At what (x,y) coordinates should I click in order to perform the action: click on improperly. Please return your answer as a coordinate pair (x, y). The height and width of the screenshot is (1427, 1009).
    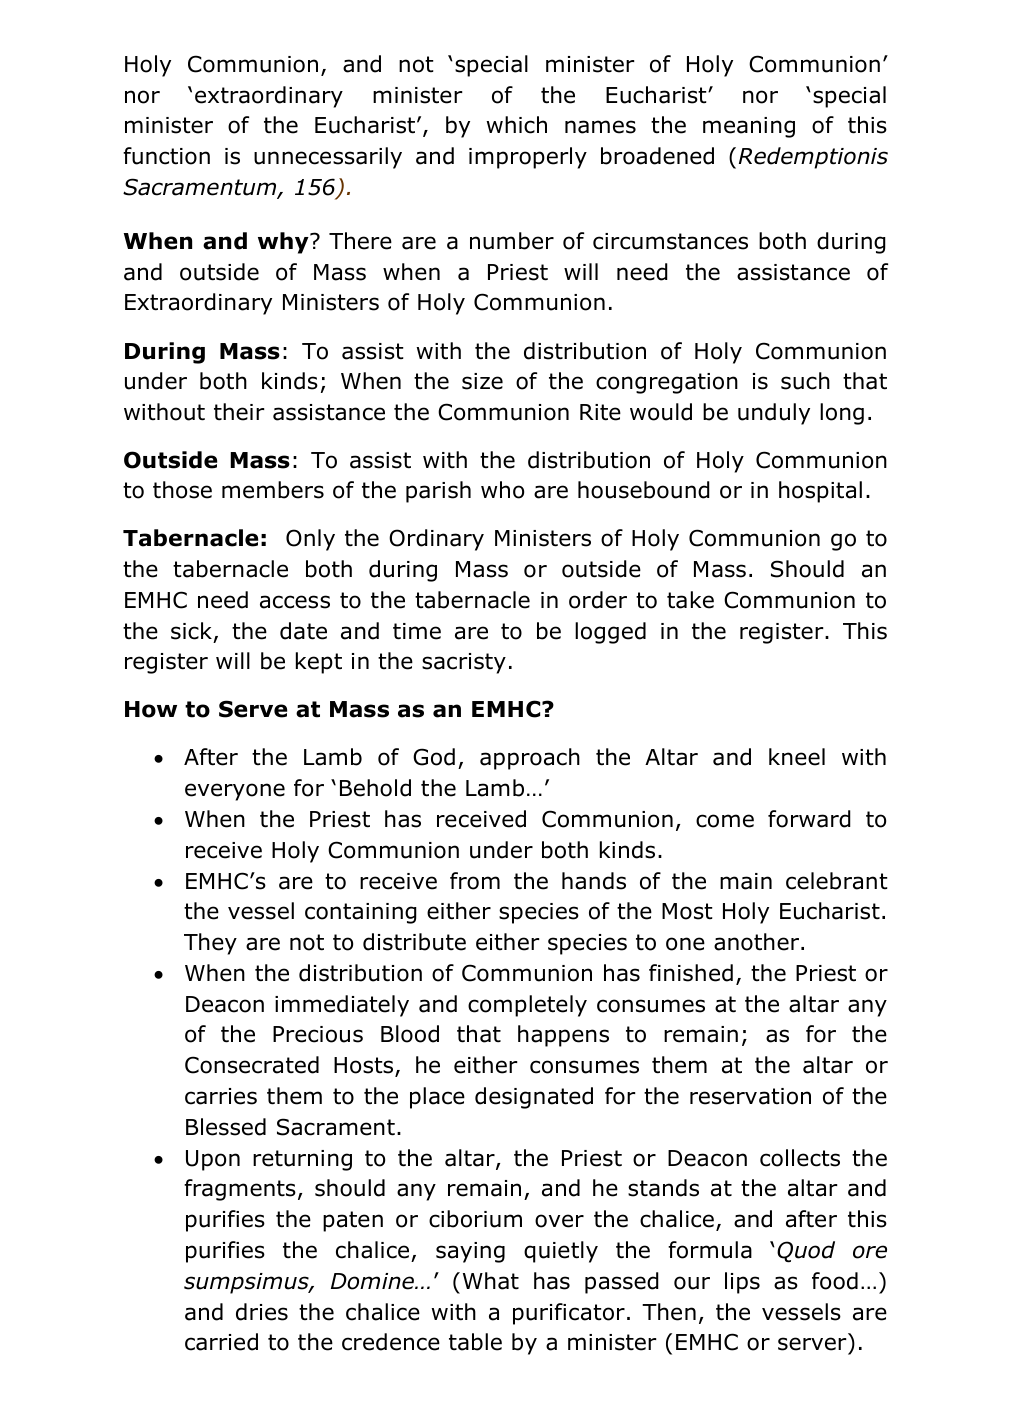
    Looking at the image, I should click on (528, 158).
